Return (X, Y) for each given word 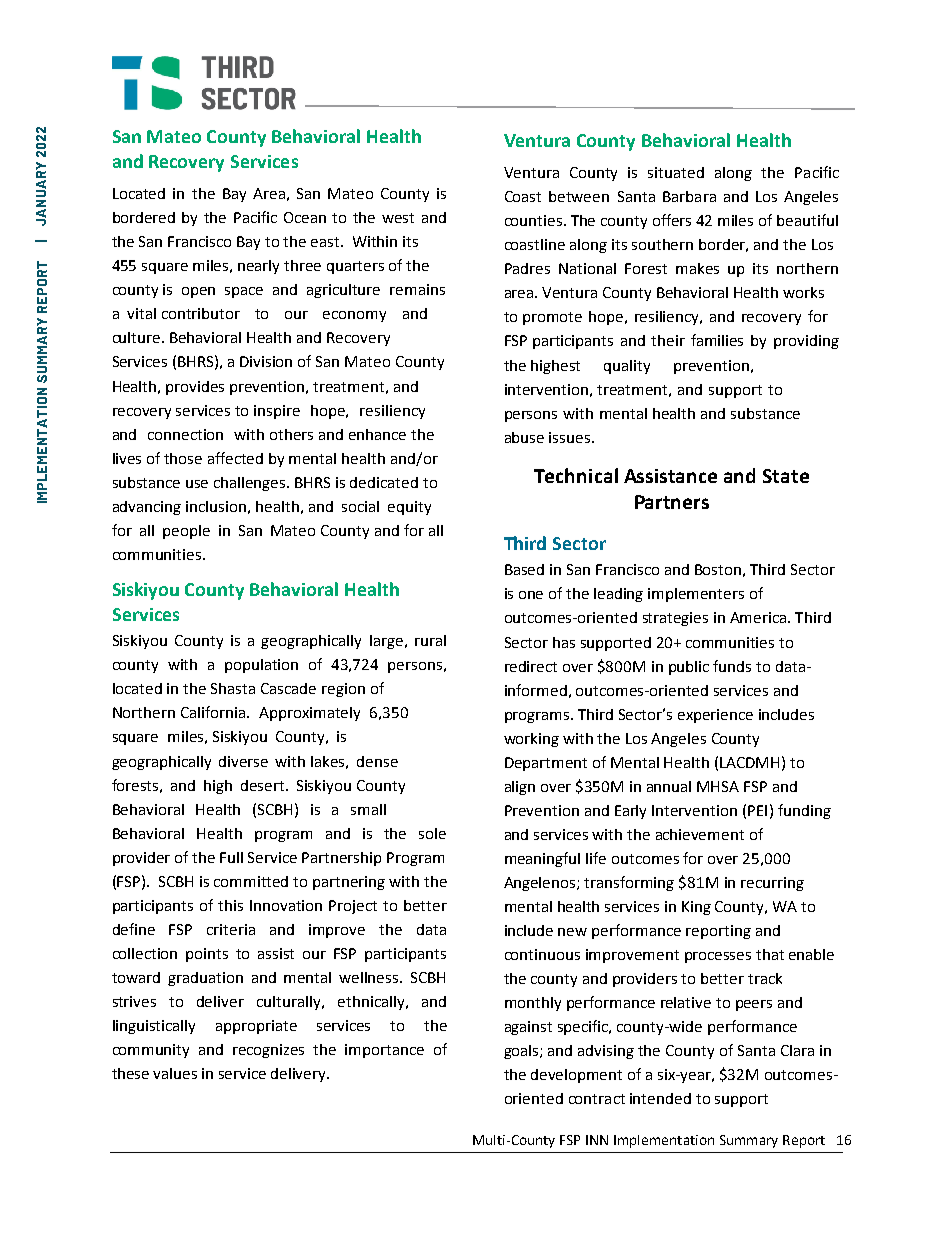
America (759, 617)
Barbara (689, 196)
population (261, 666)
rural (430, 640)
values (175, 1073)
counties (535, 220)
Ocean (305, 217)
